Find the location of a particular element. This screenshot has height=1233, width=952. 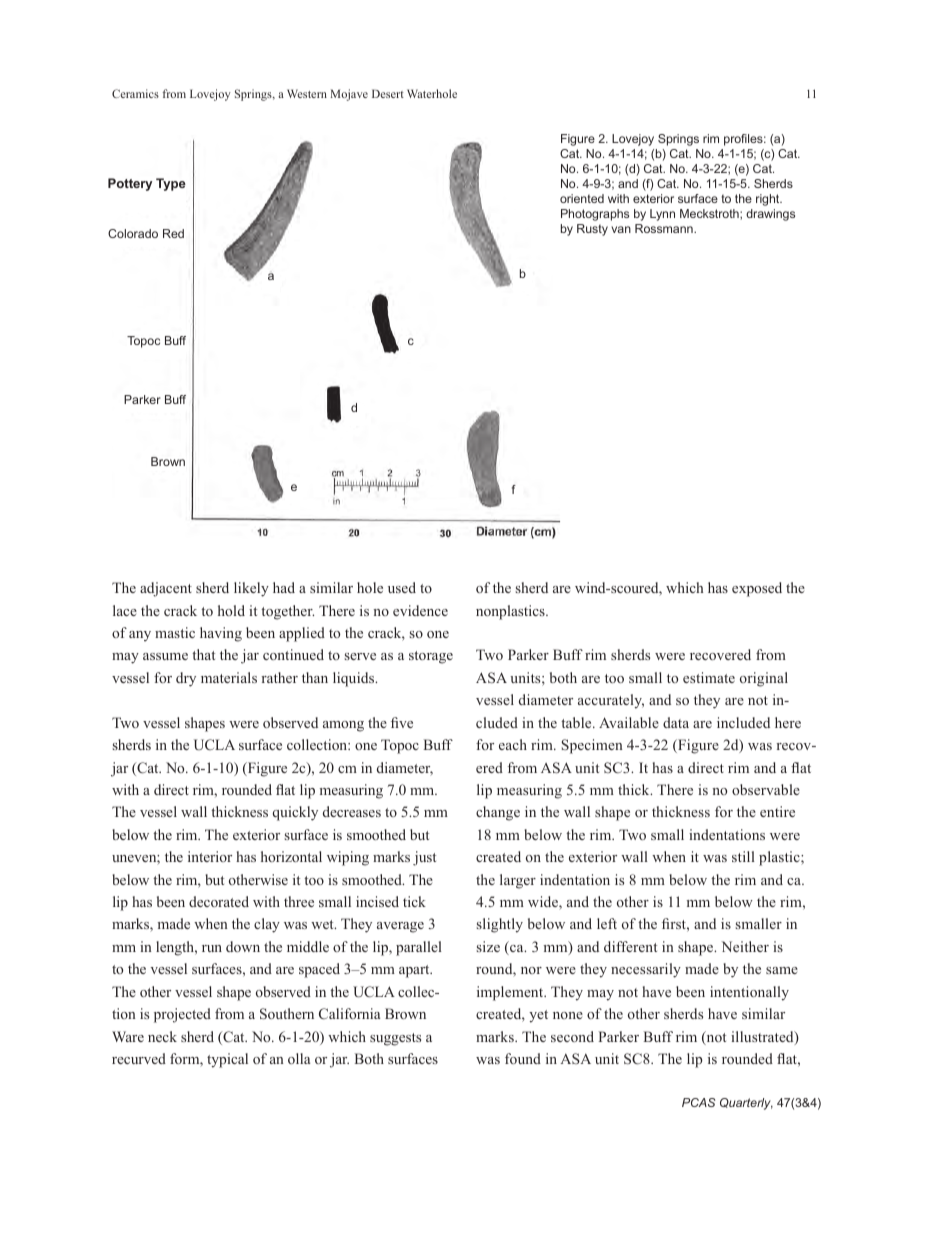

typical is located at coordinates (227, 1060).
